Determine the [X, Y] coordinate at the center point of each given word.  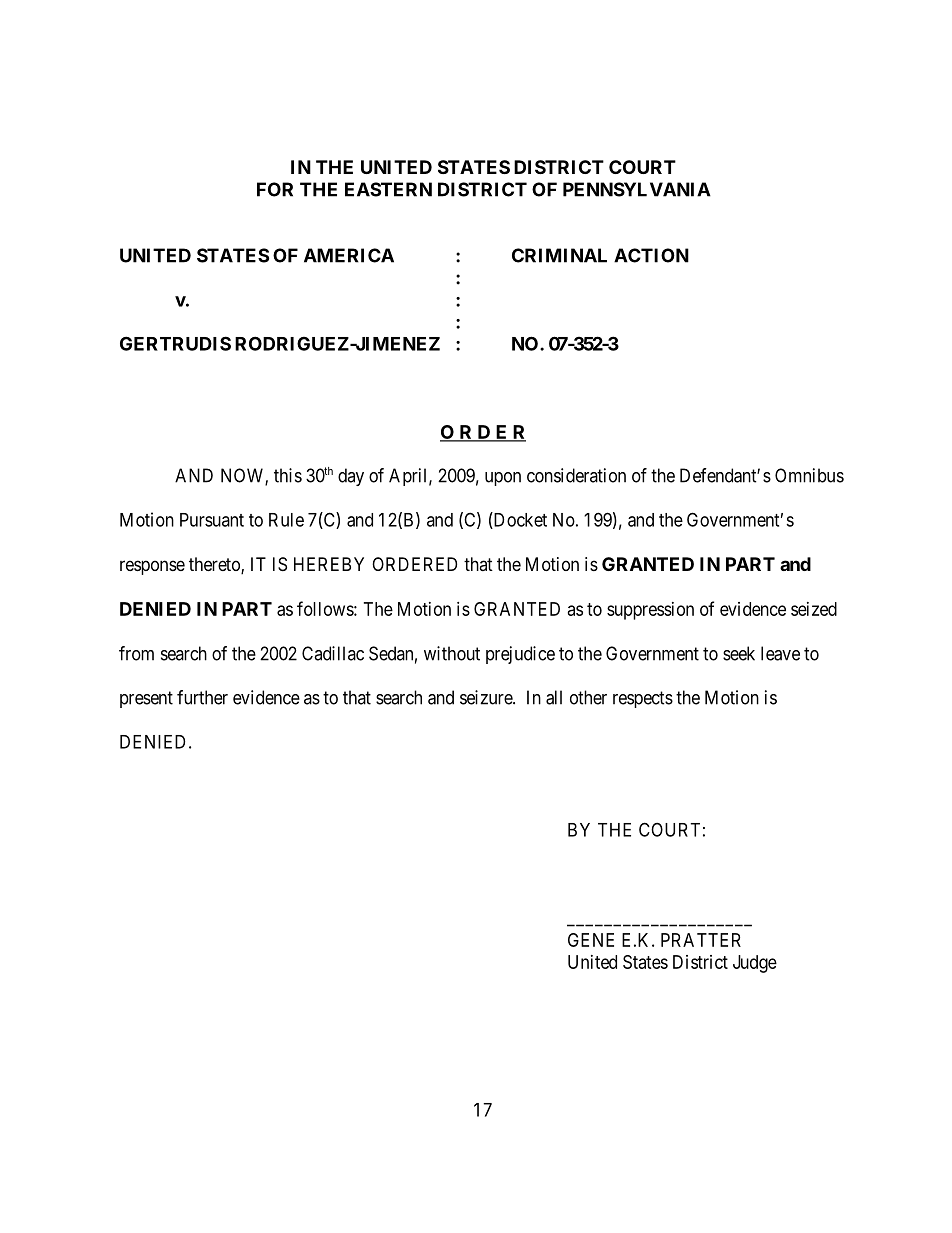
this [288, 475]
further [202, 697]
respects [643, 699]
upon [503, 479]
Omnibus [809, 475]
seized [814, 609]
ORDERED [414, 564]
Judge [755, 964]
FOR [275, 189]
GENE [591, 940]
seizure [487, 697]
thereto [215, 565]
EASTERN [388, 189]
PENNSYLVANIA [637, 189]
